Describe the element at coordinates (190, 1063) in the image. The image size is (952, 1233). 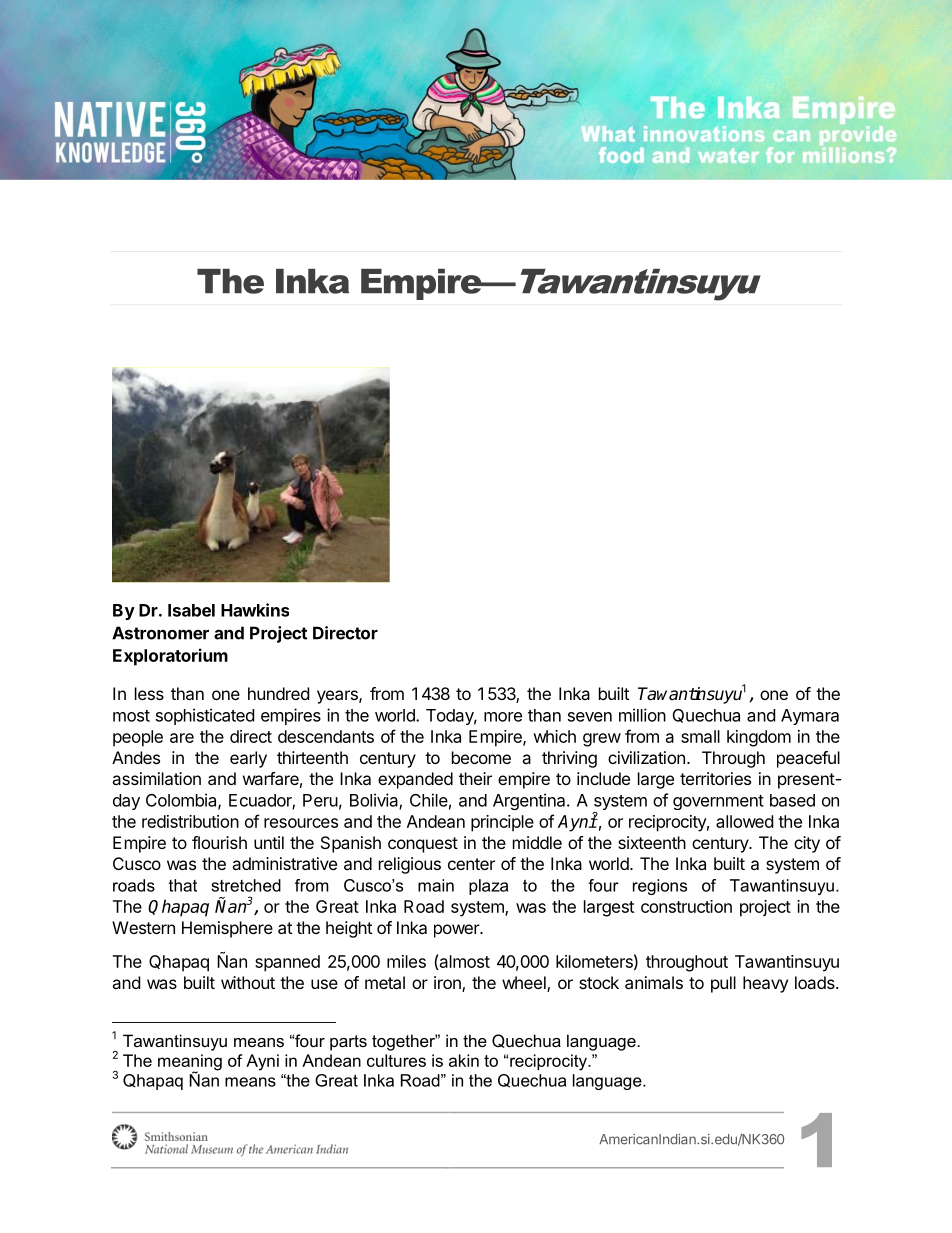
I see `meaning` at that location.
